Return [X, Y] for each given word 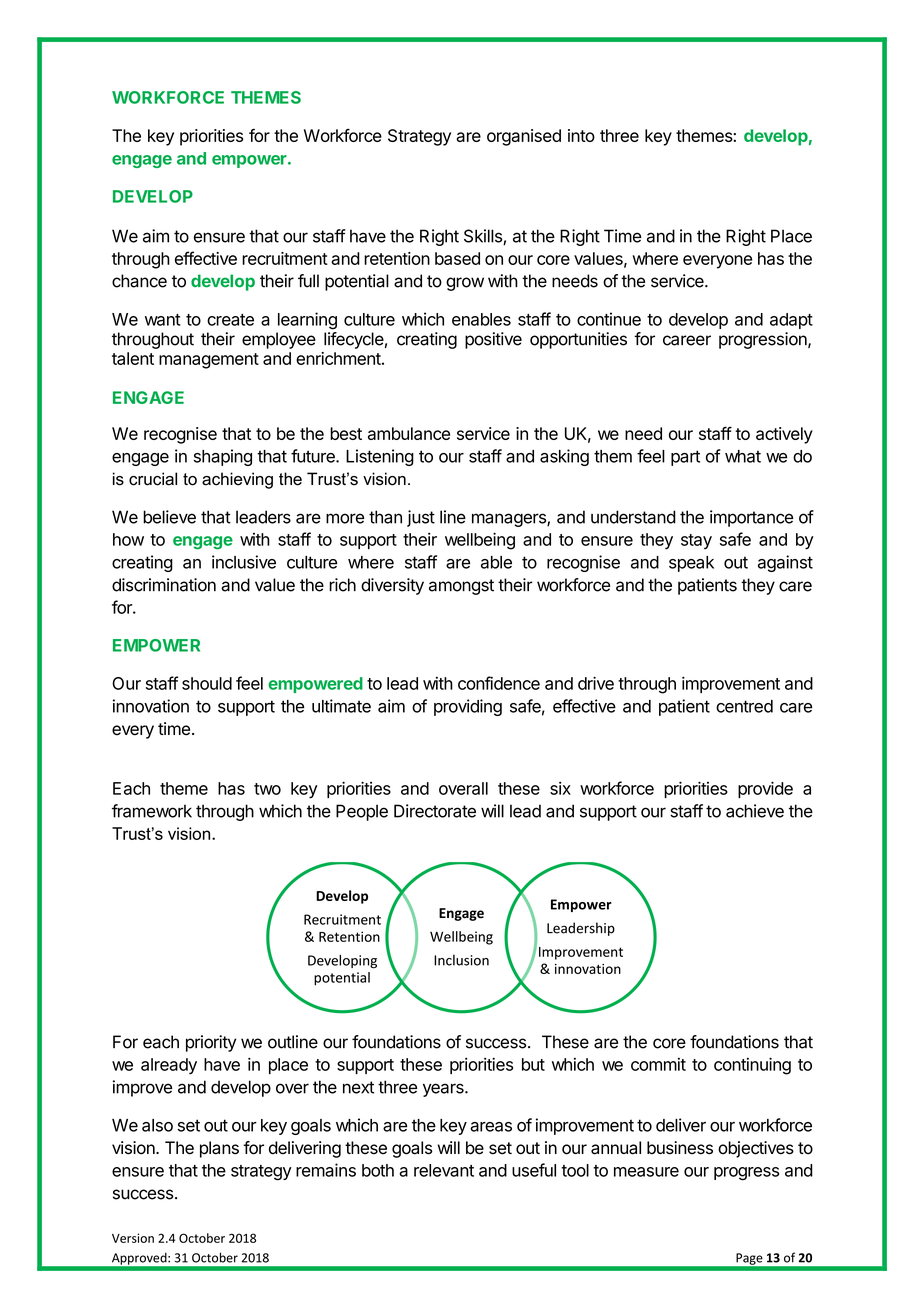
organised [524, 137]
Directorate [435, 811]
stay [696, 541]
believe [169, 517]
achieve [755, 811]
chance [139, 281]
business [680, 1148]
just [421, 518]
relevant [444, 1170]
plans [219, 1149]
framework [152, 811]
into [581, 135]
